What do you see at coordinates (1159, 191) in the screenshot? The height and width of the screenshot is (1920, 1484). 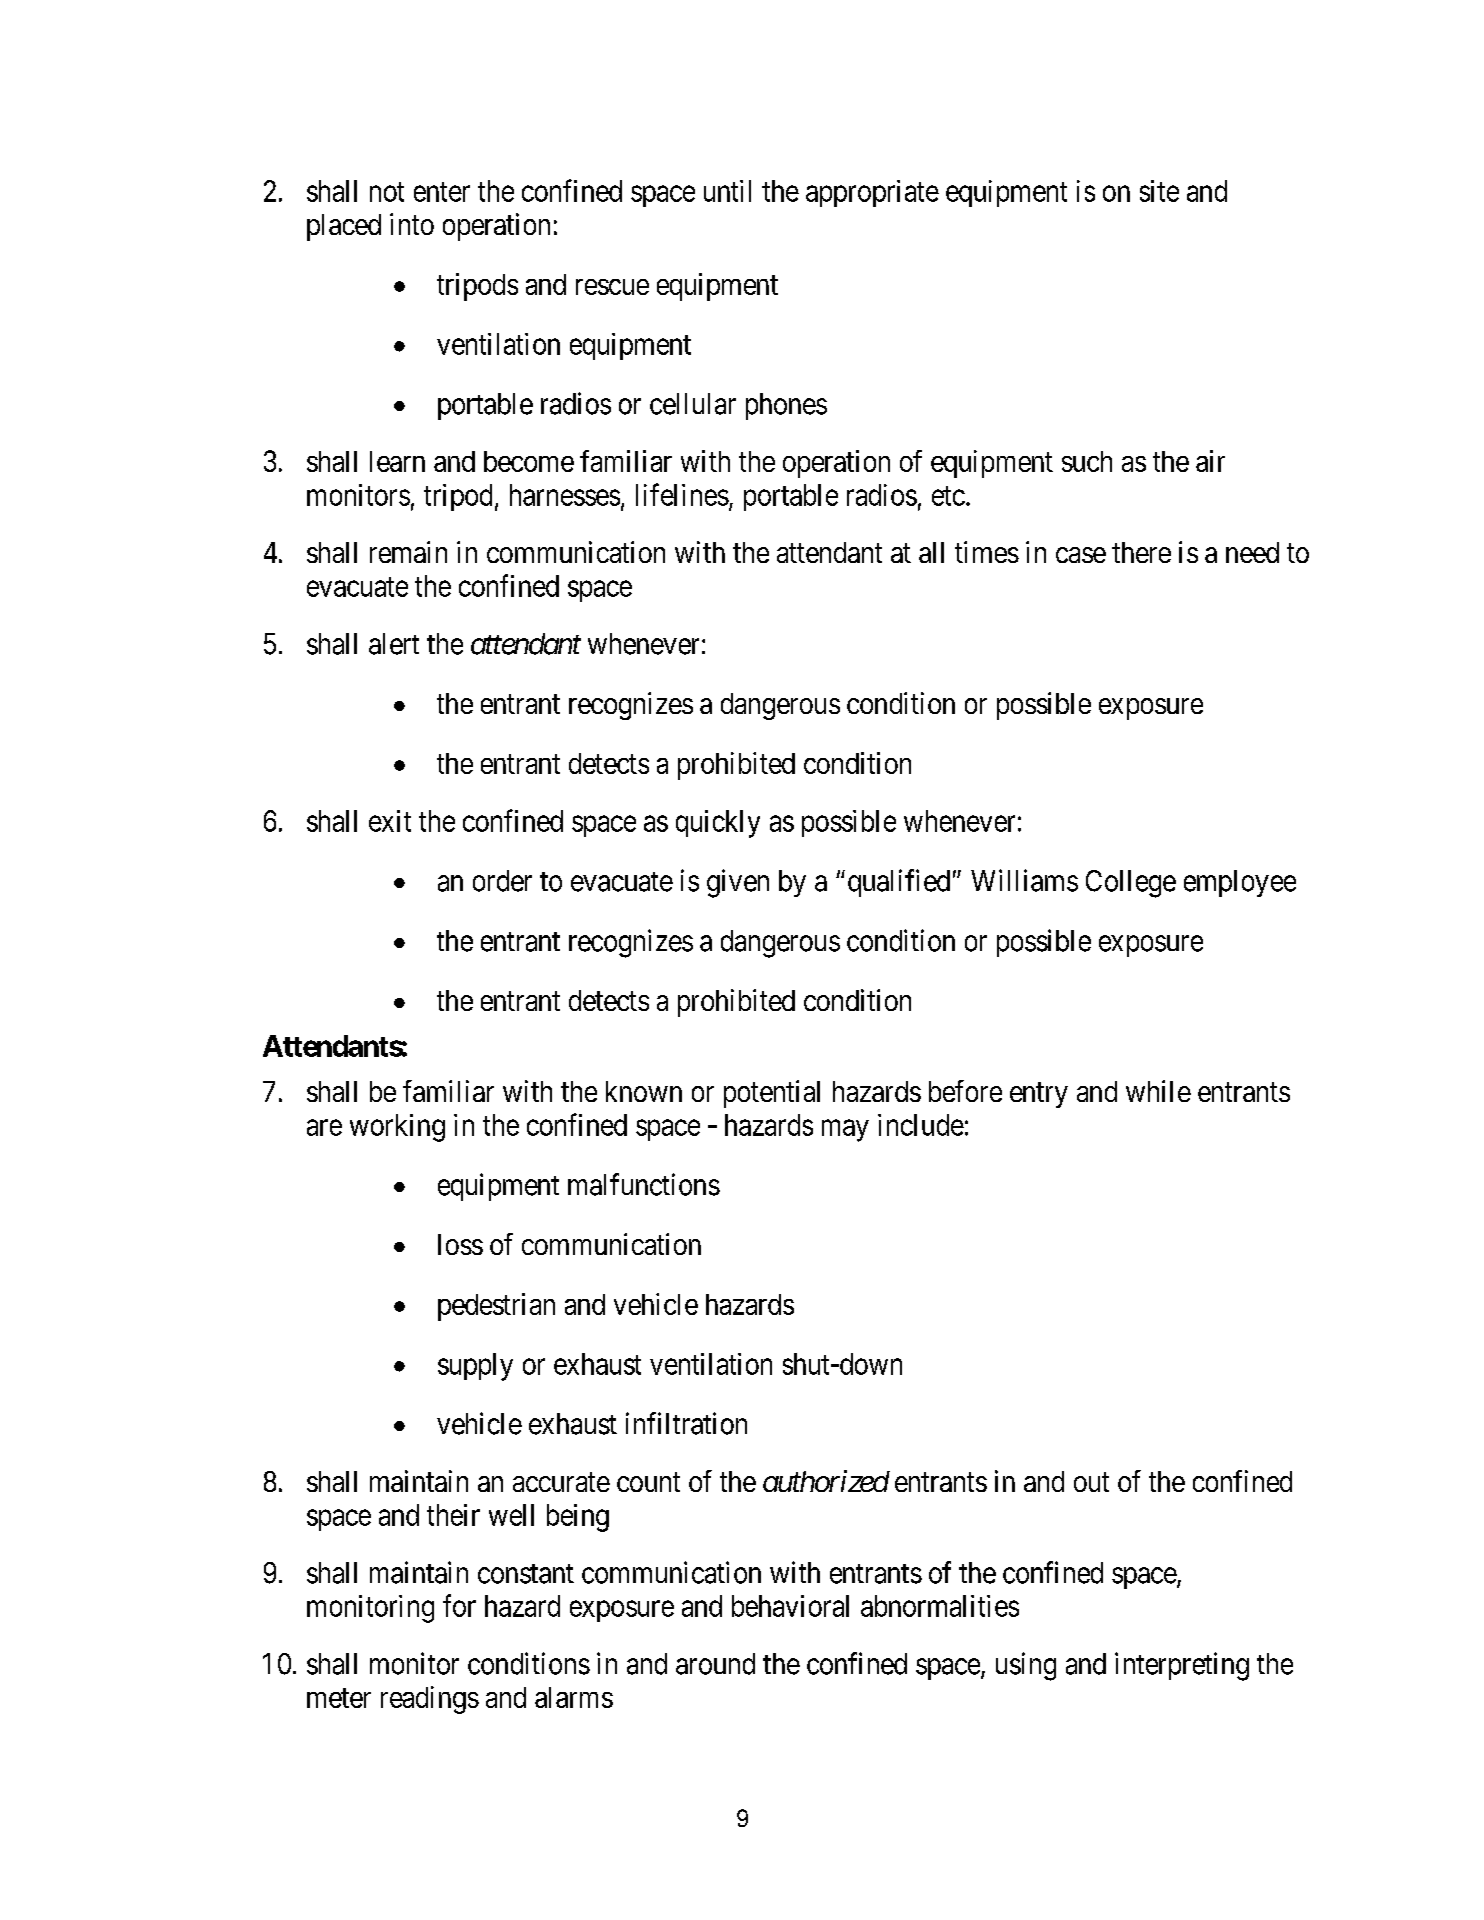 I see `site` at bounding box center [1159, 191].
